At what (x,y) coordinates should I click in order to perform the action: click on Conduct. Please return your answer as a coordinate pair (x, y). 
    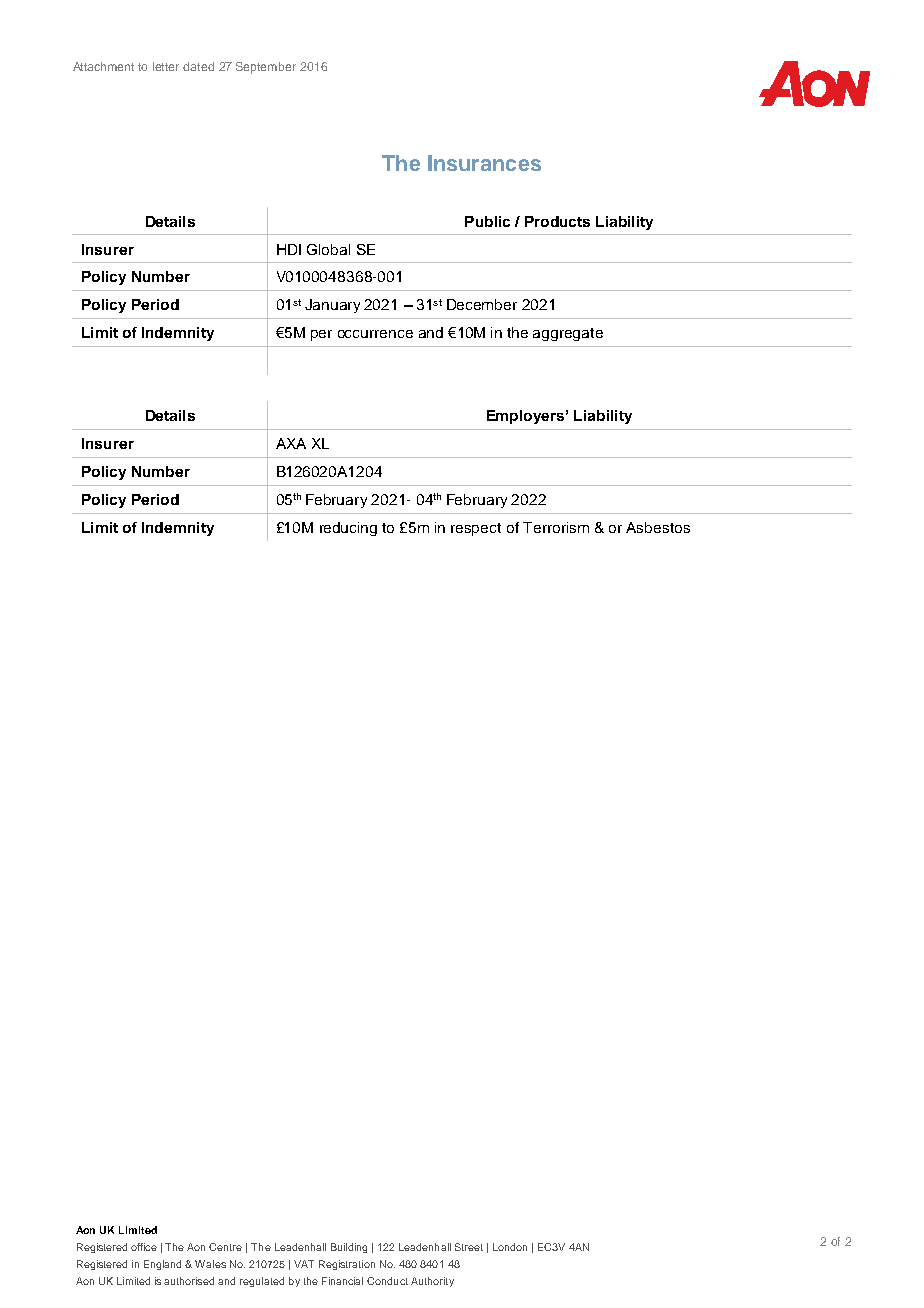
    Looking at the image, I should click on (387, 1281).
